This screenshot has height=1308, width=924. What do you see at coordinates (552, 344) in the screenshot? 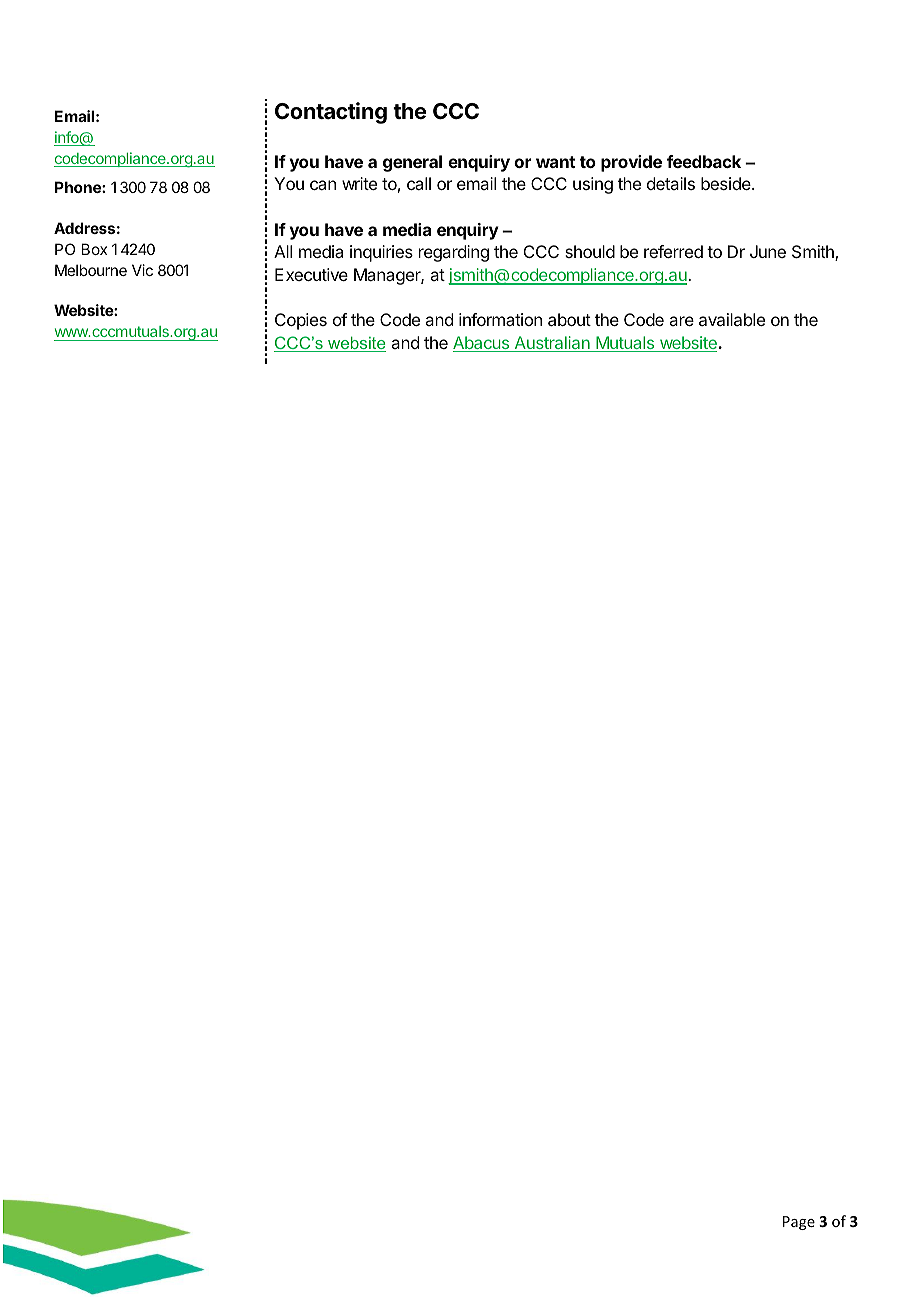
I see `Australian` at bounding box center [552, 344].
